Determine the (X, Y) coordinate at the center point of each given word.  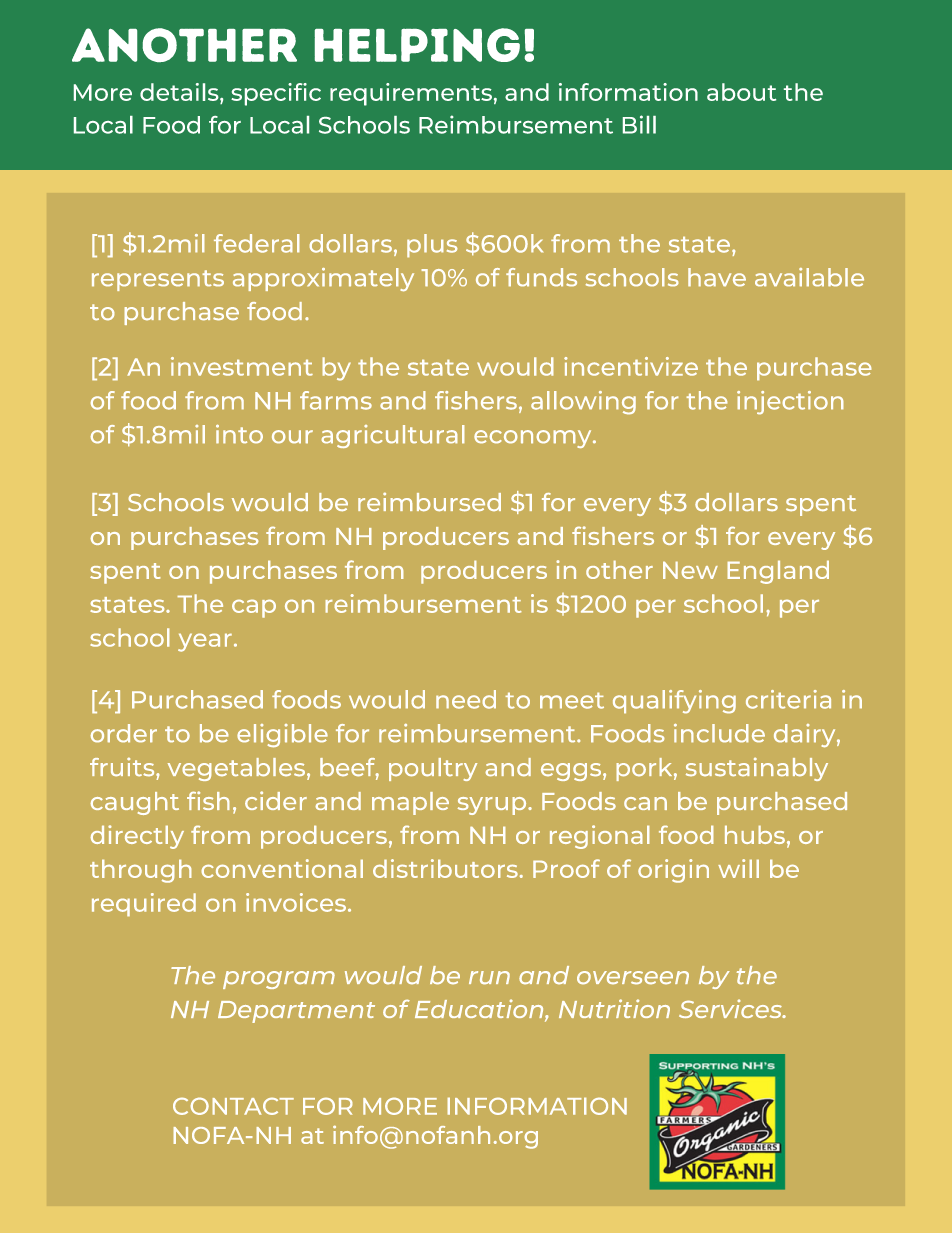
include (719, 733)
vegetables (236, 769)
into (239, 434)
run (489, 978)
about (741, 92)
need (466, 699)
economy (534, 439)
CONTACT (233, 1106)
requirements (411, 94)
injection (790, 403)
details (180, 92)
